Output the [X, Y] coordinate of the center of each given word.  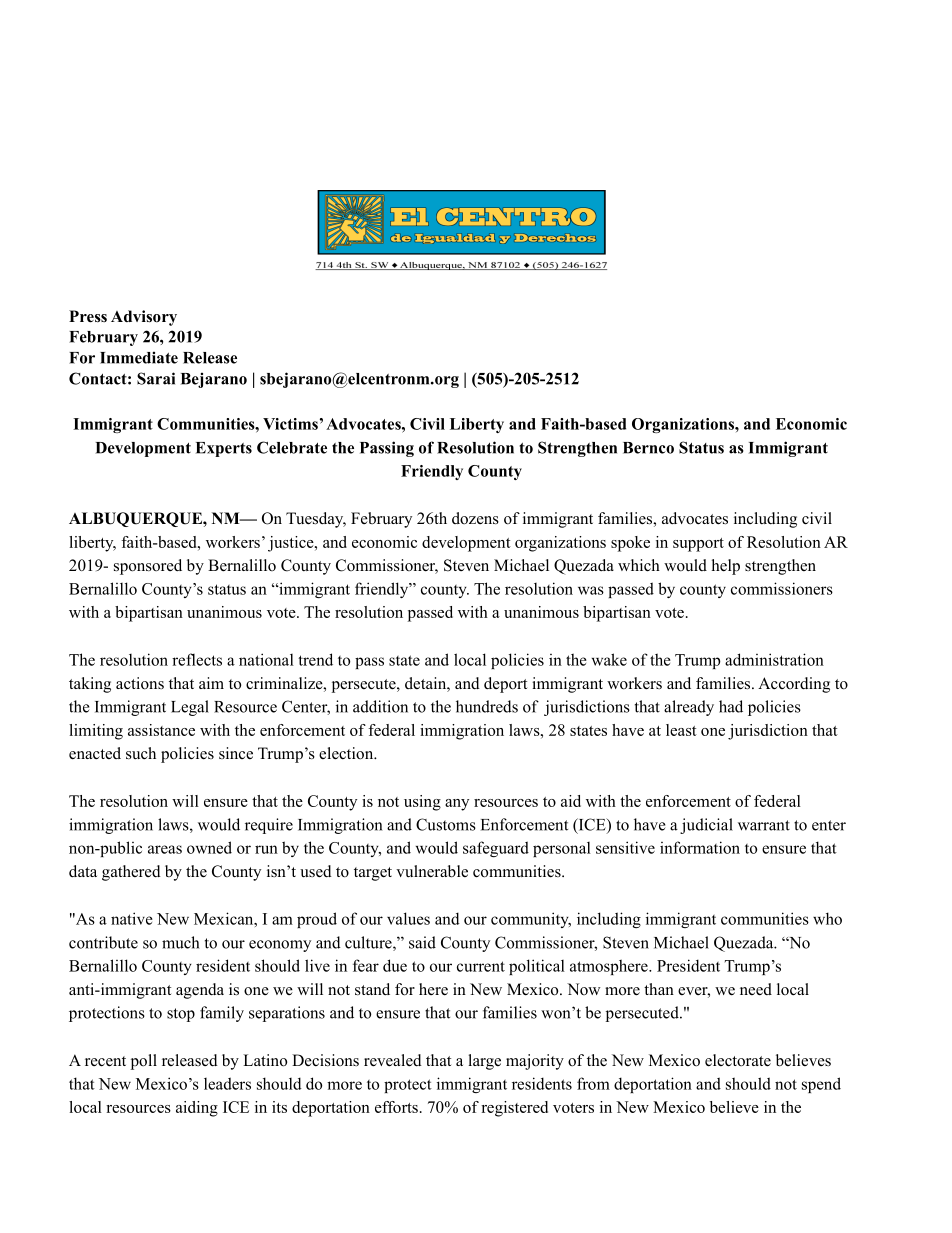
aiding [197, 1109]
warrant [764, 825]
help [726, 567]
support [698, 545]
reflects [197, 659]
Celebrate [292, 447]
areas [165, 849]
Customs [446, 824]
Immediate [139, 357]
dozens [475, 518]
